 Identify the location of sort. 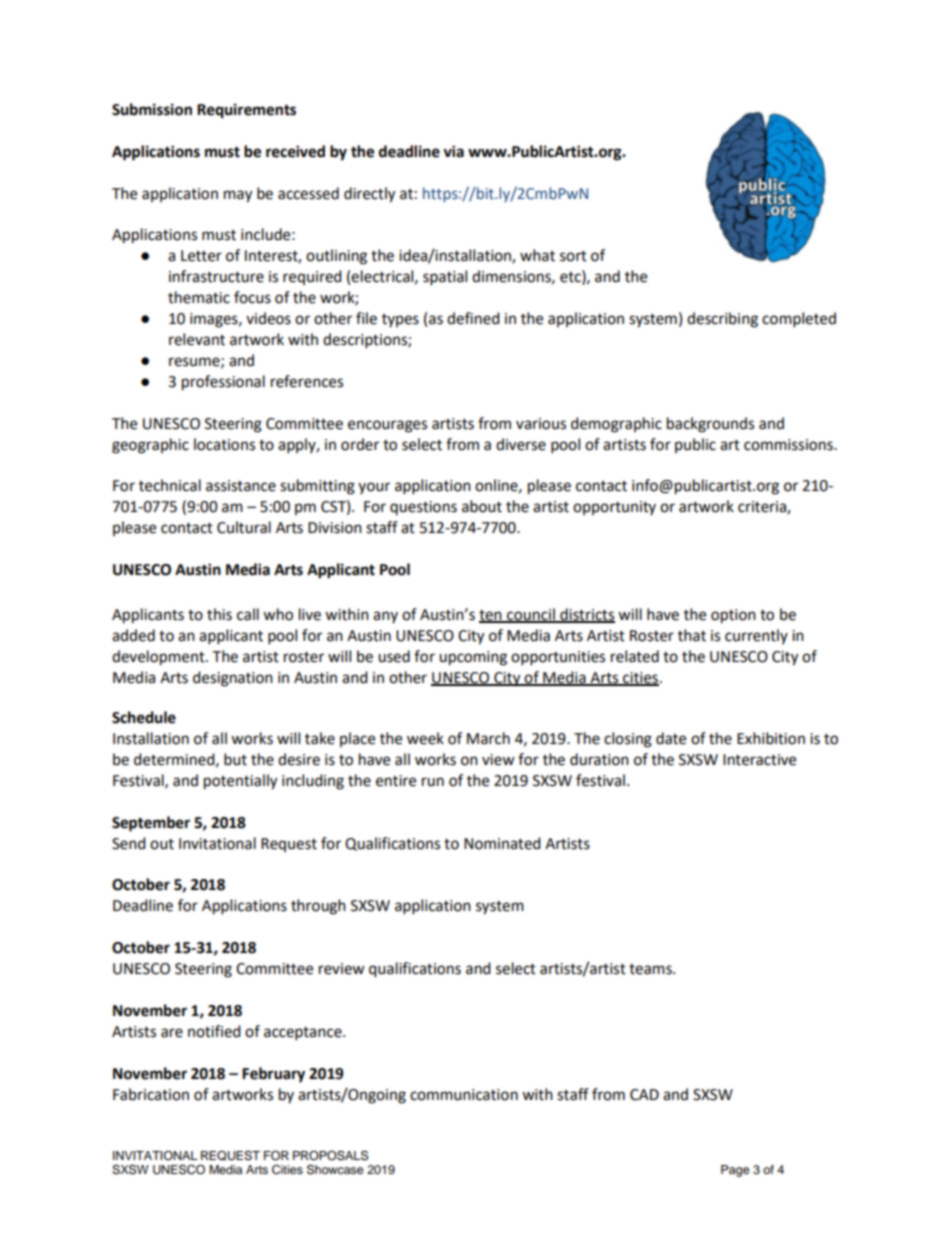
(573, 256).
